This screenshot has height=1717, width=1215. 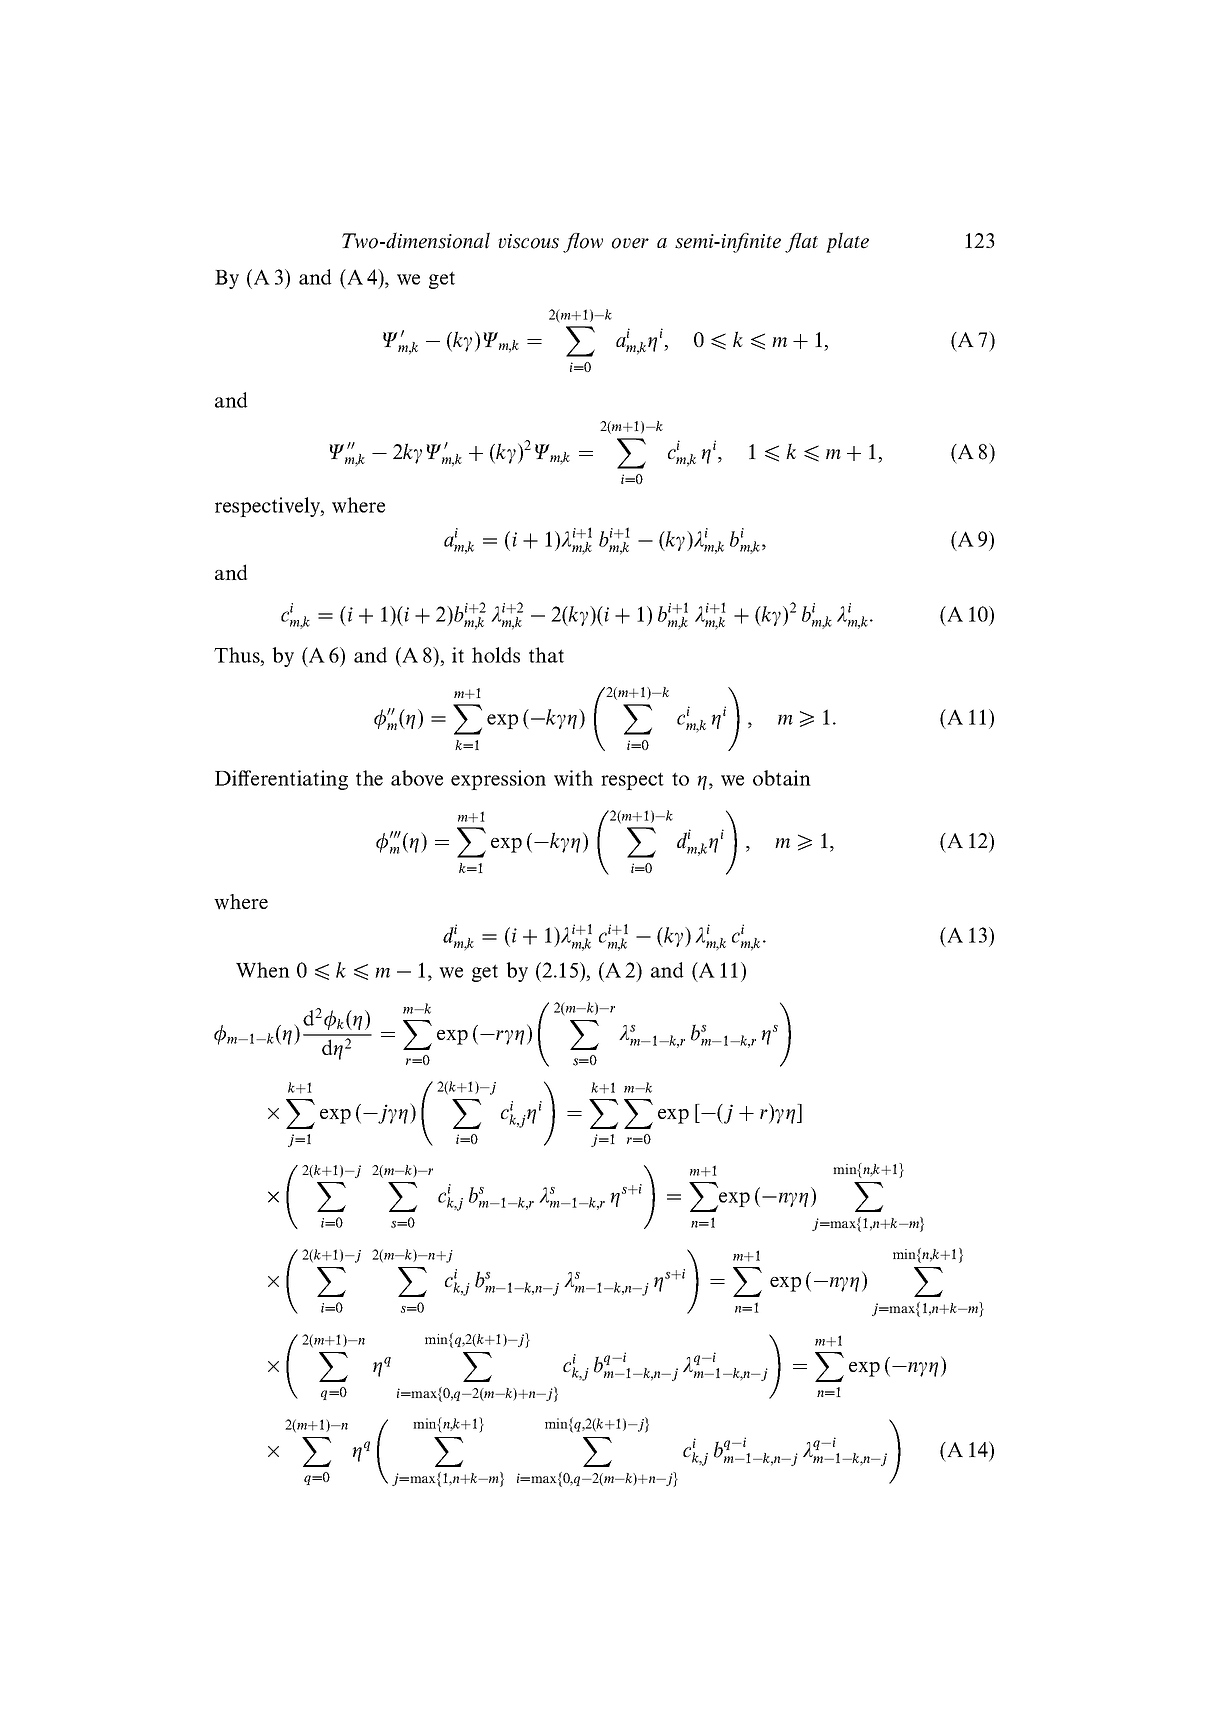 I want to click on expression, so click(x=498, y=780).
